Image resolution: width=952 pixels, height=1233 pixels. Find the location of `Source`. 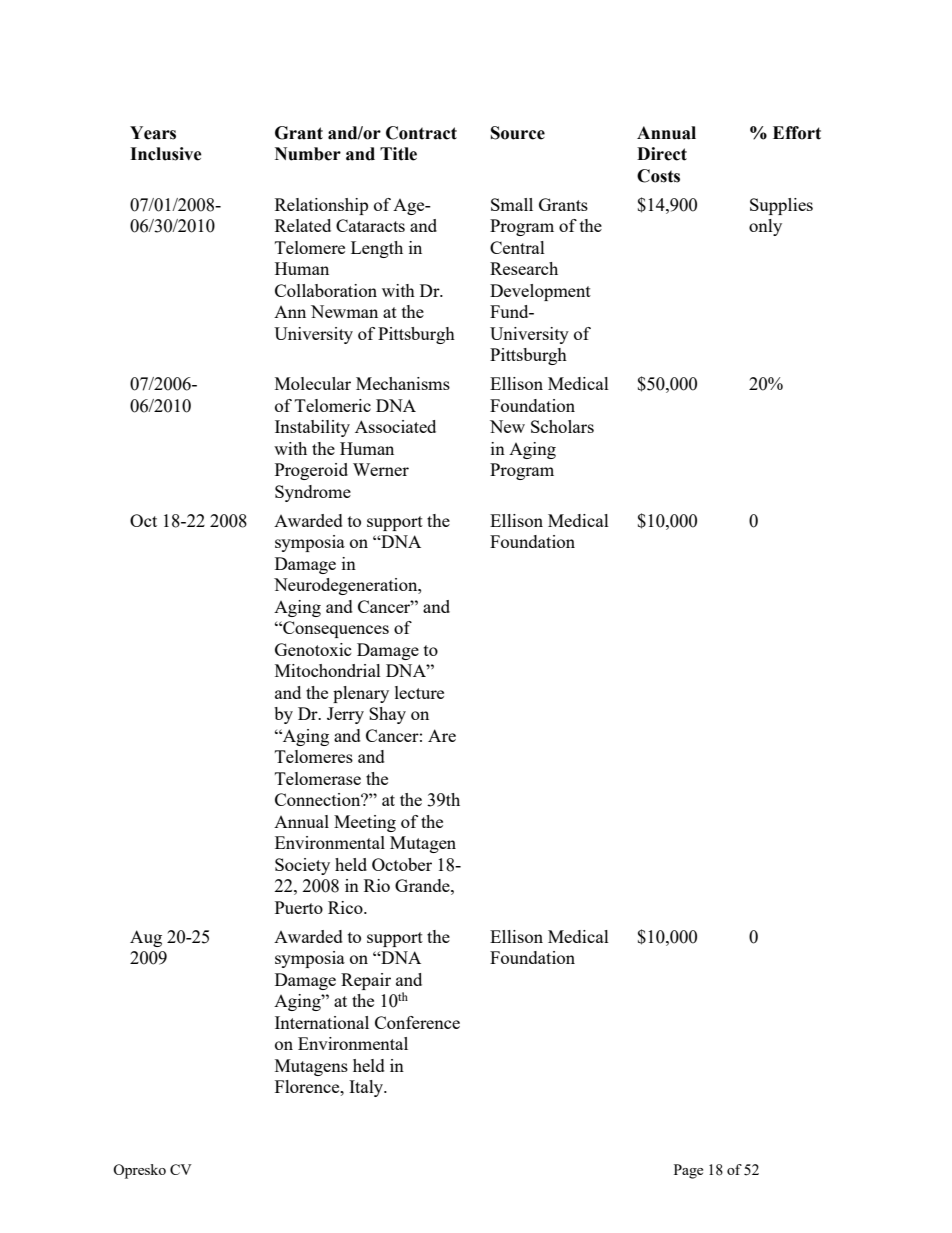

Source is located at coordinates (518, 133).
